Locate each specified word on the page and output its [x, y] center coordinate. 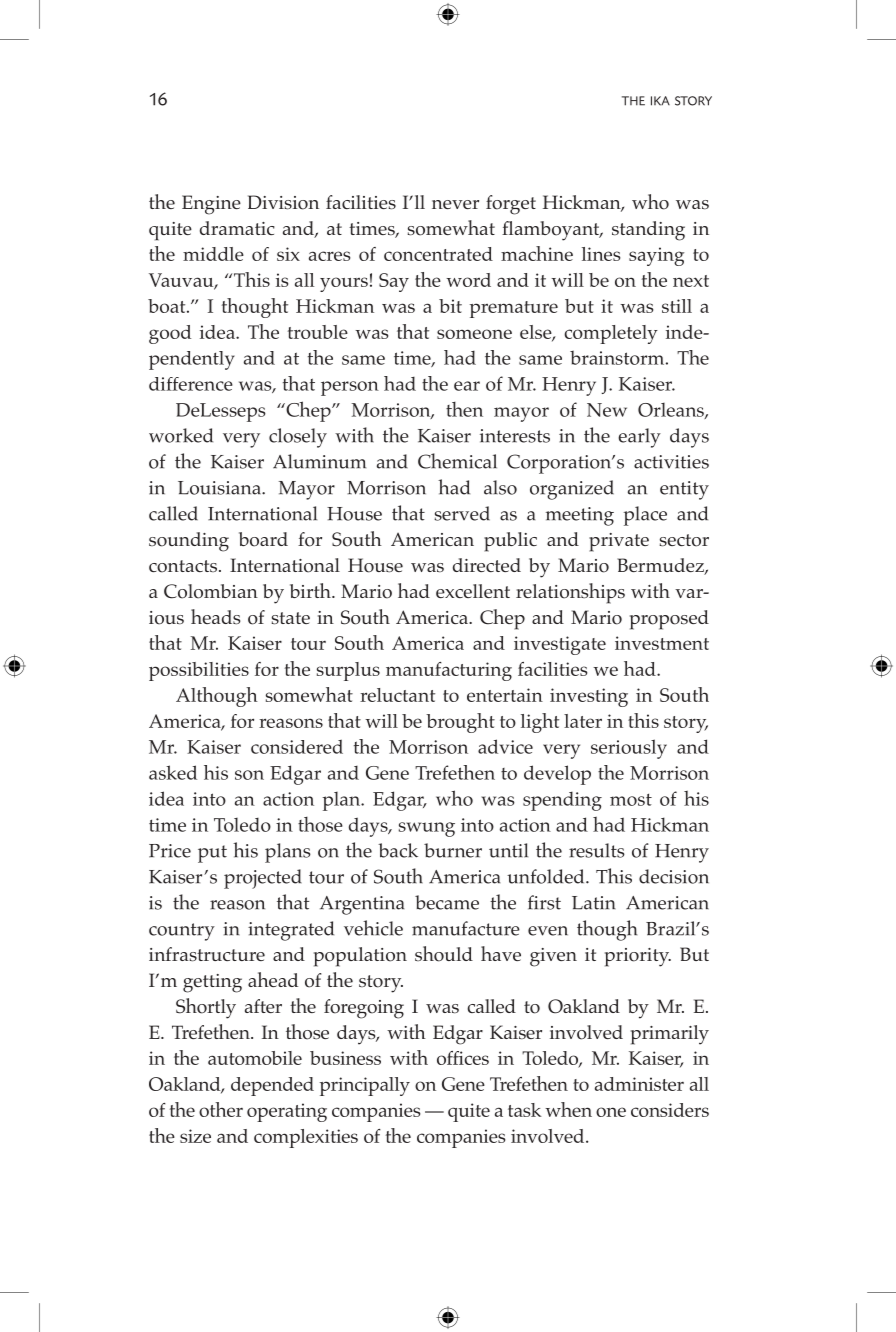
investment [662, 643]
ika [660, 101]
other [221, 1109]
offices [463, 1058]
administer [639, 1084]
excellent [473, 591]
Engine [211, 205]
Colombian [211, 591]
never [455, 204]
